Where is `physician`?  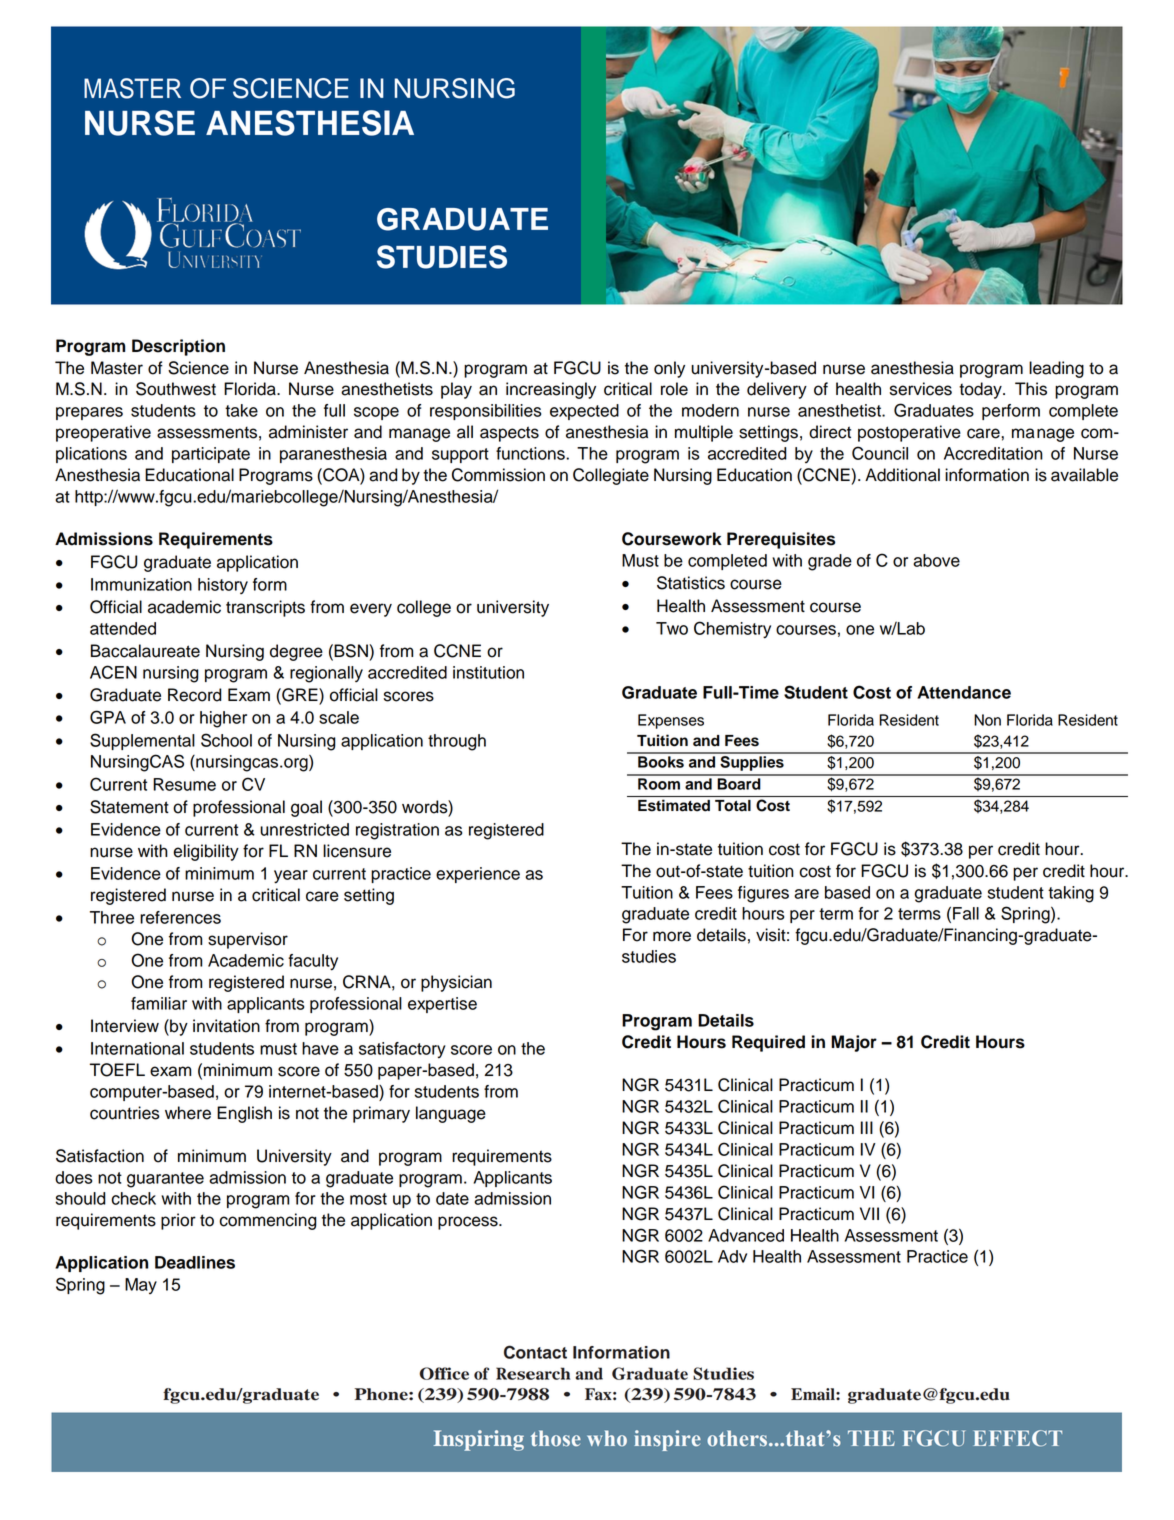 physician is located at coordinates (456, 983).
